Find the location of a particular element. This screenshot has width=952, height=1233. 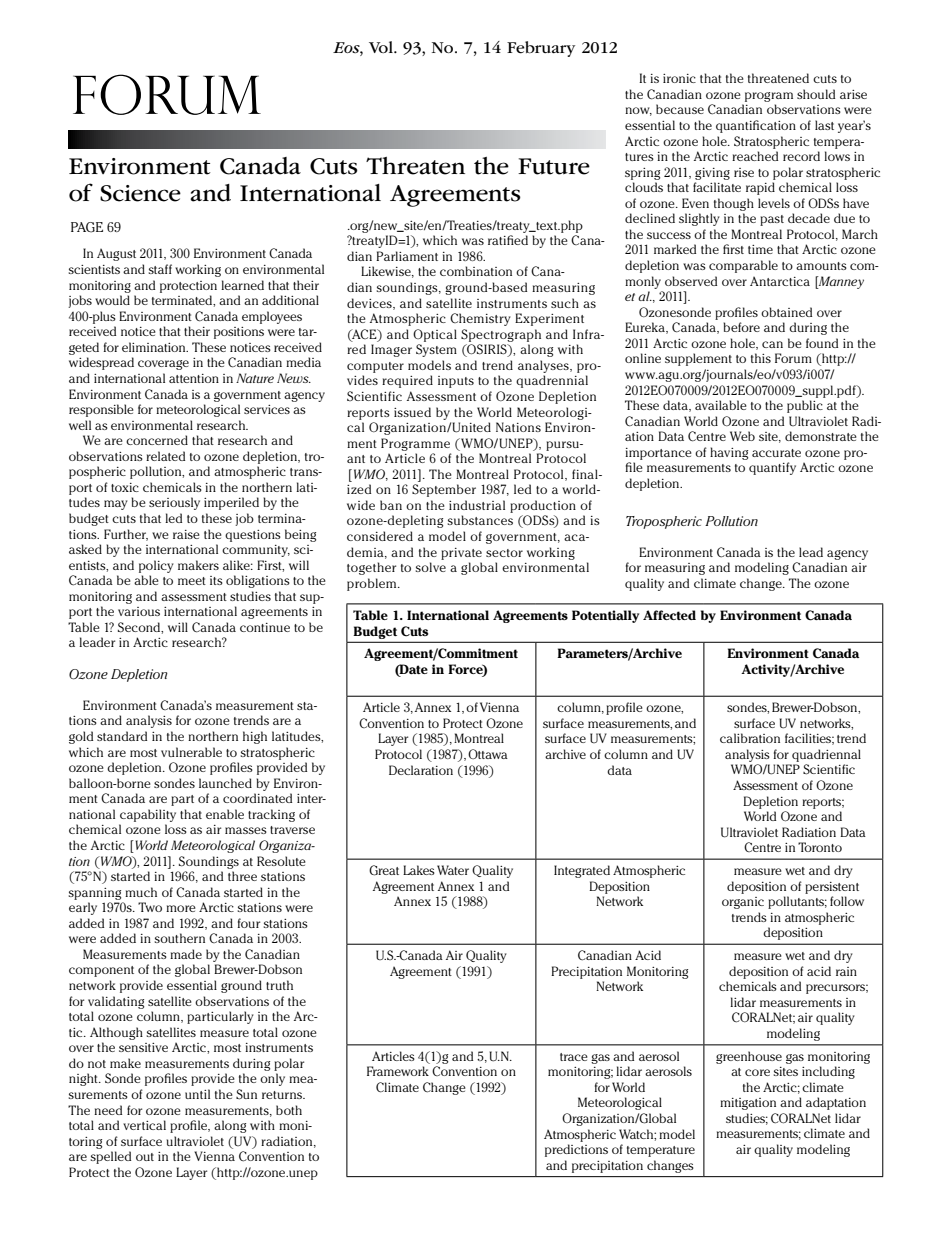

Ottawa is located at coordinates (488, 754).
